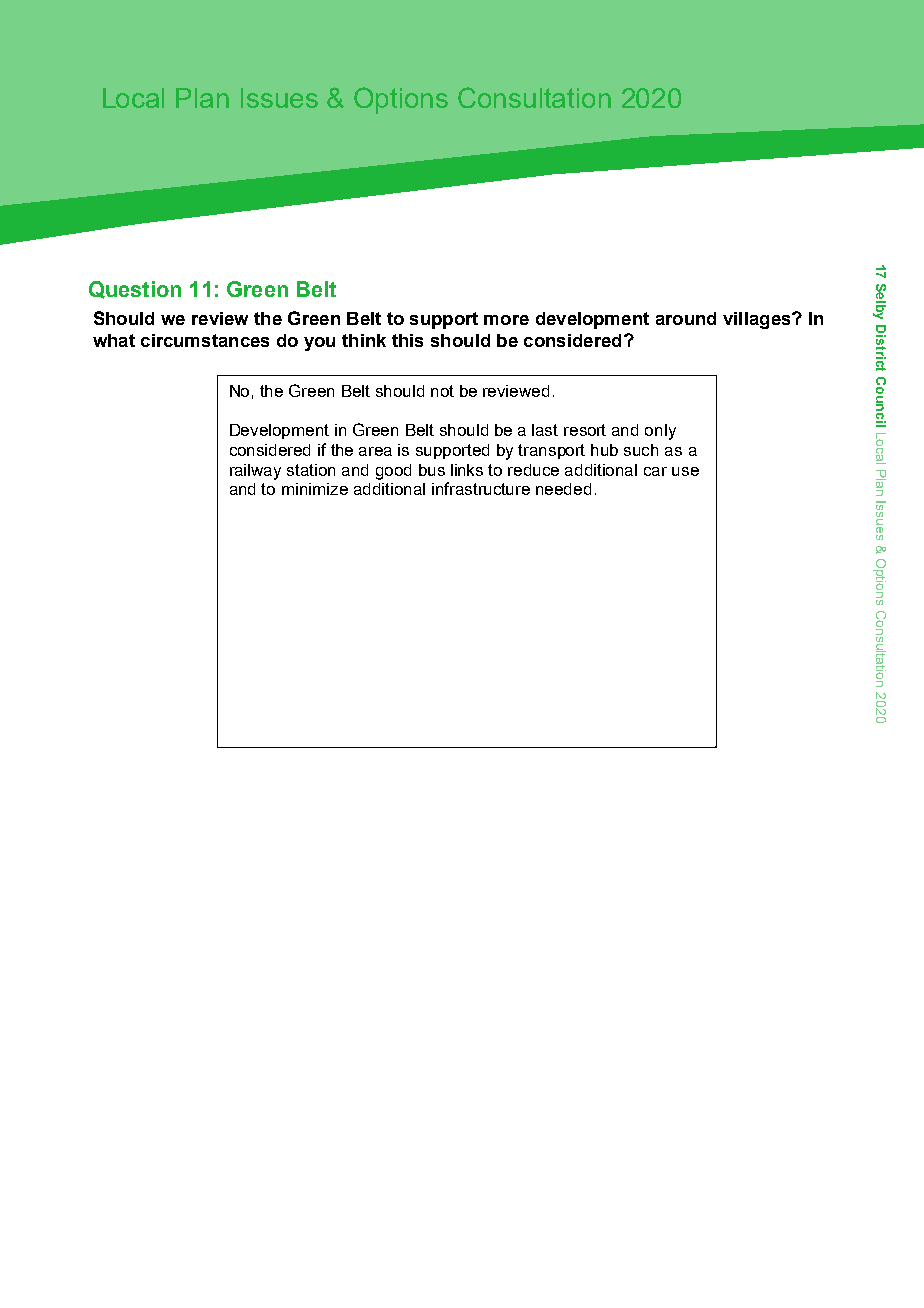  I want to click on last, so click(545, 430).
